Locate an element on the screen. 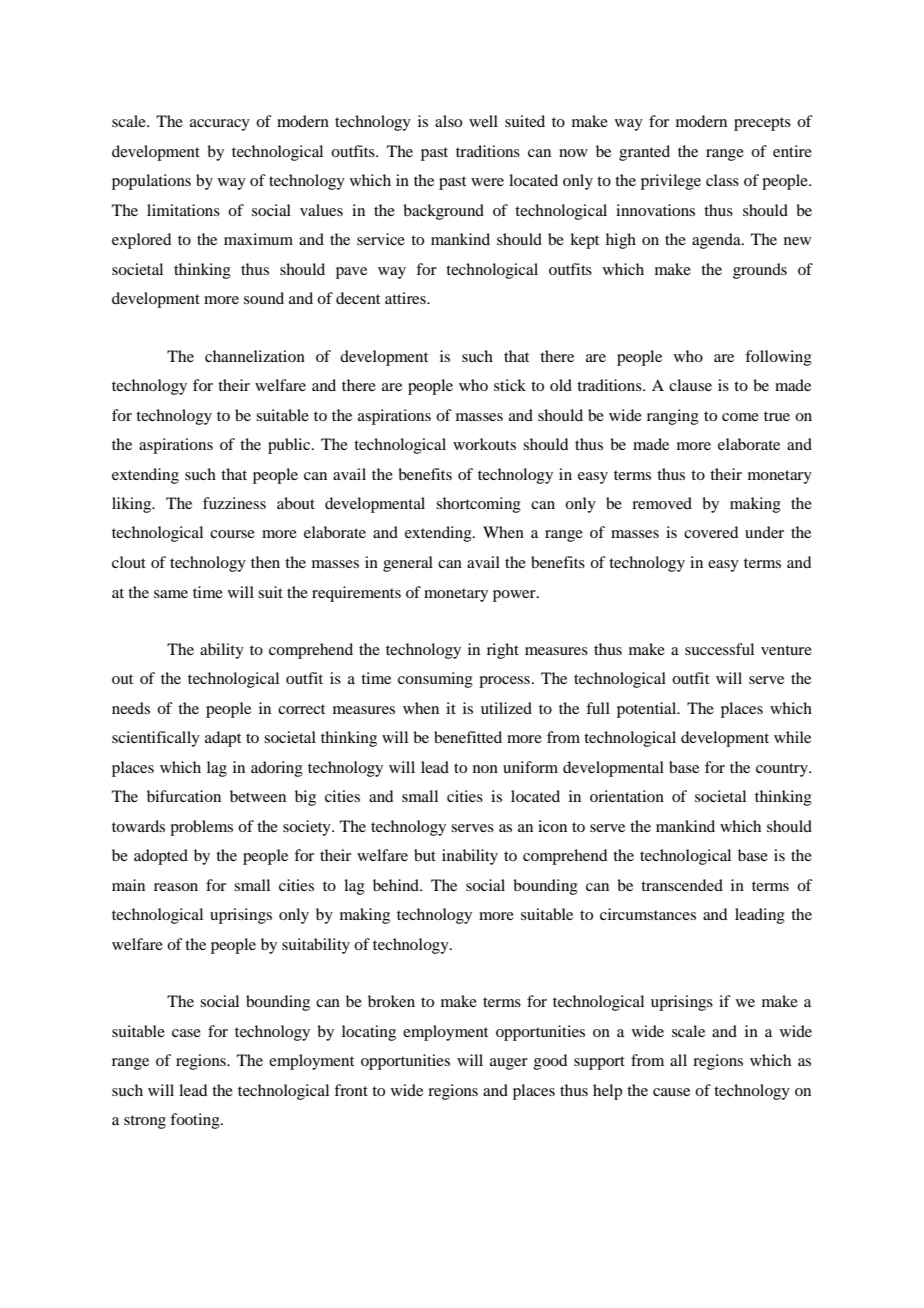 The image size is (924, 1308). country is located at coordinates (783, 770).
